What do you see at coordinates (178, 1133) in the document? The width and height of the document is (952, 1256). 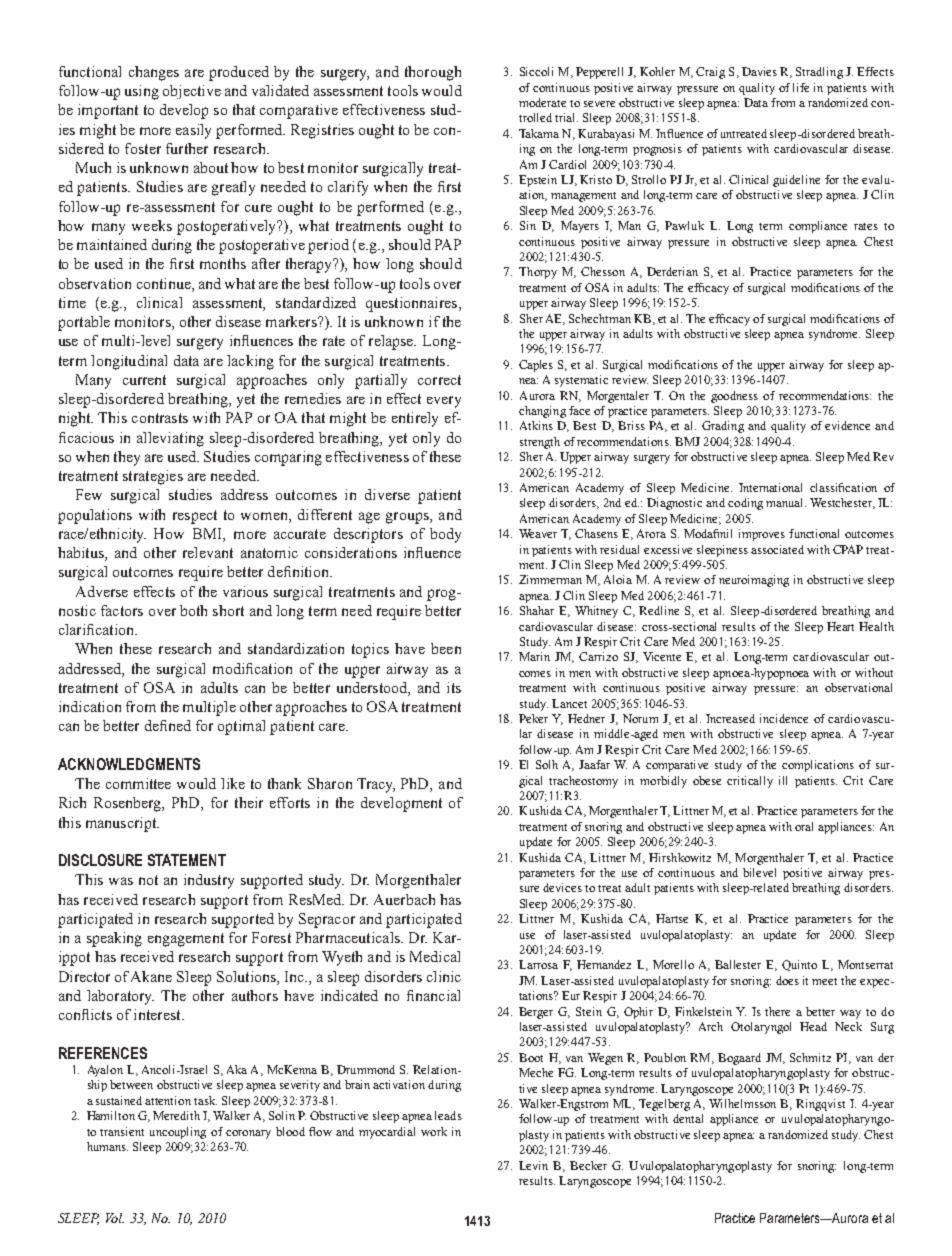 I see `uncoupling` at bounding box center [178, 1133].
